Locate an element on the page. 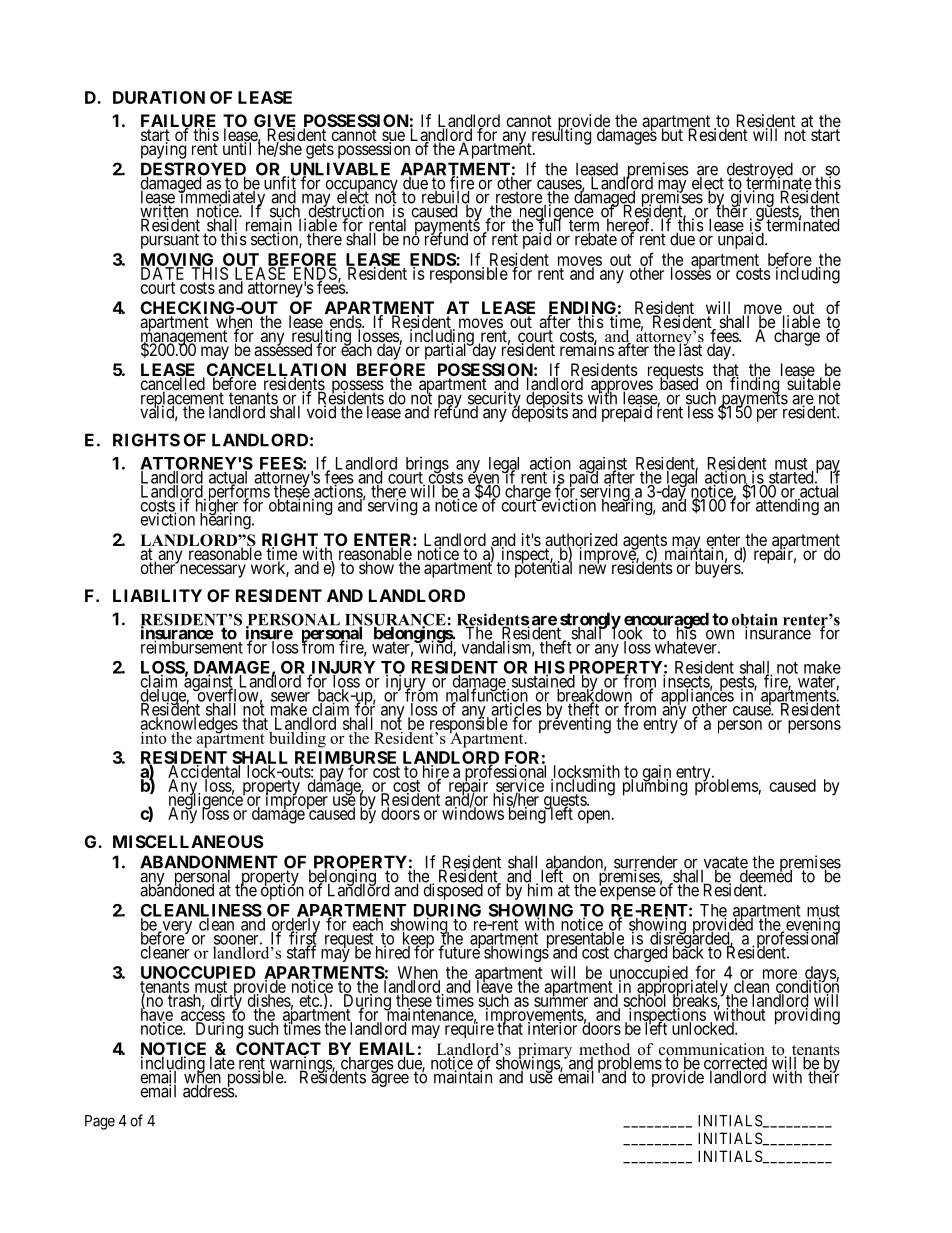 The image size is (952, 1233). address is located at coordinates (209, 1090).
